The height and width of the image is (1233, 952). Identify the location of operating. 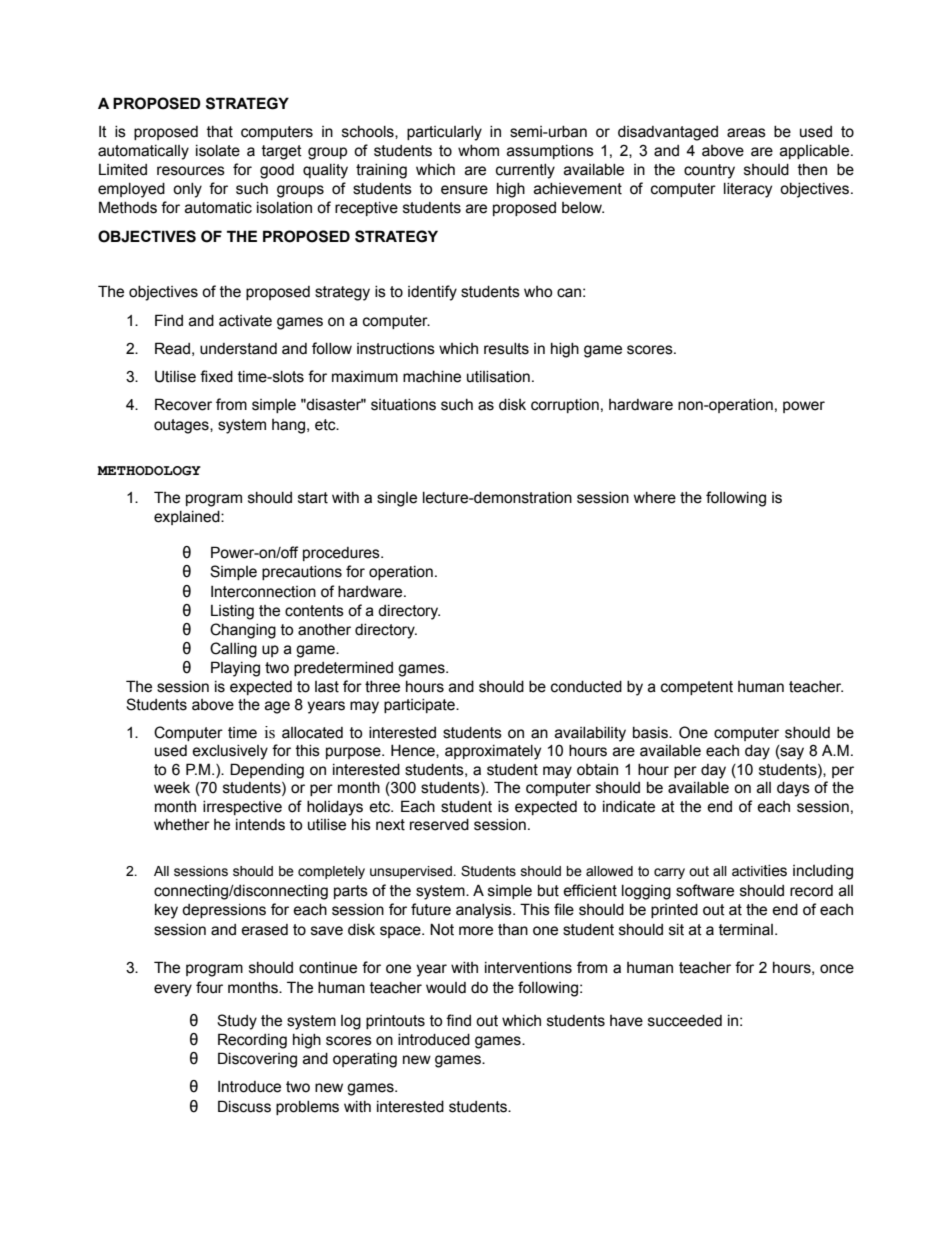
(365, 1060).
